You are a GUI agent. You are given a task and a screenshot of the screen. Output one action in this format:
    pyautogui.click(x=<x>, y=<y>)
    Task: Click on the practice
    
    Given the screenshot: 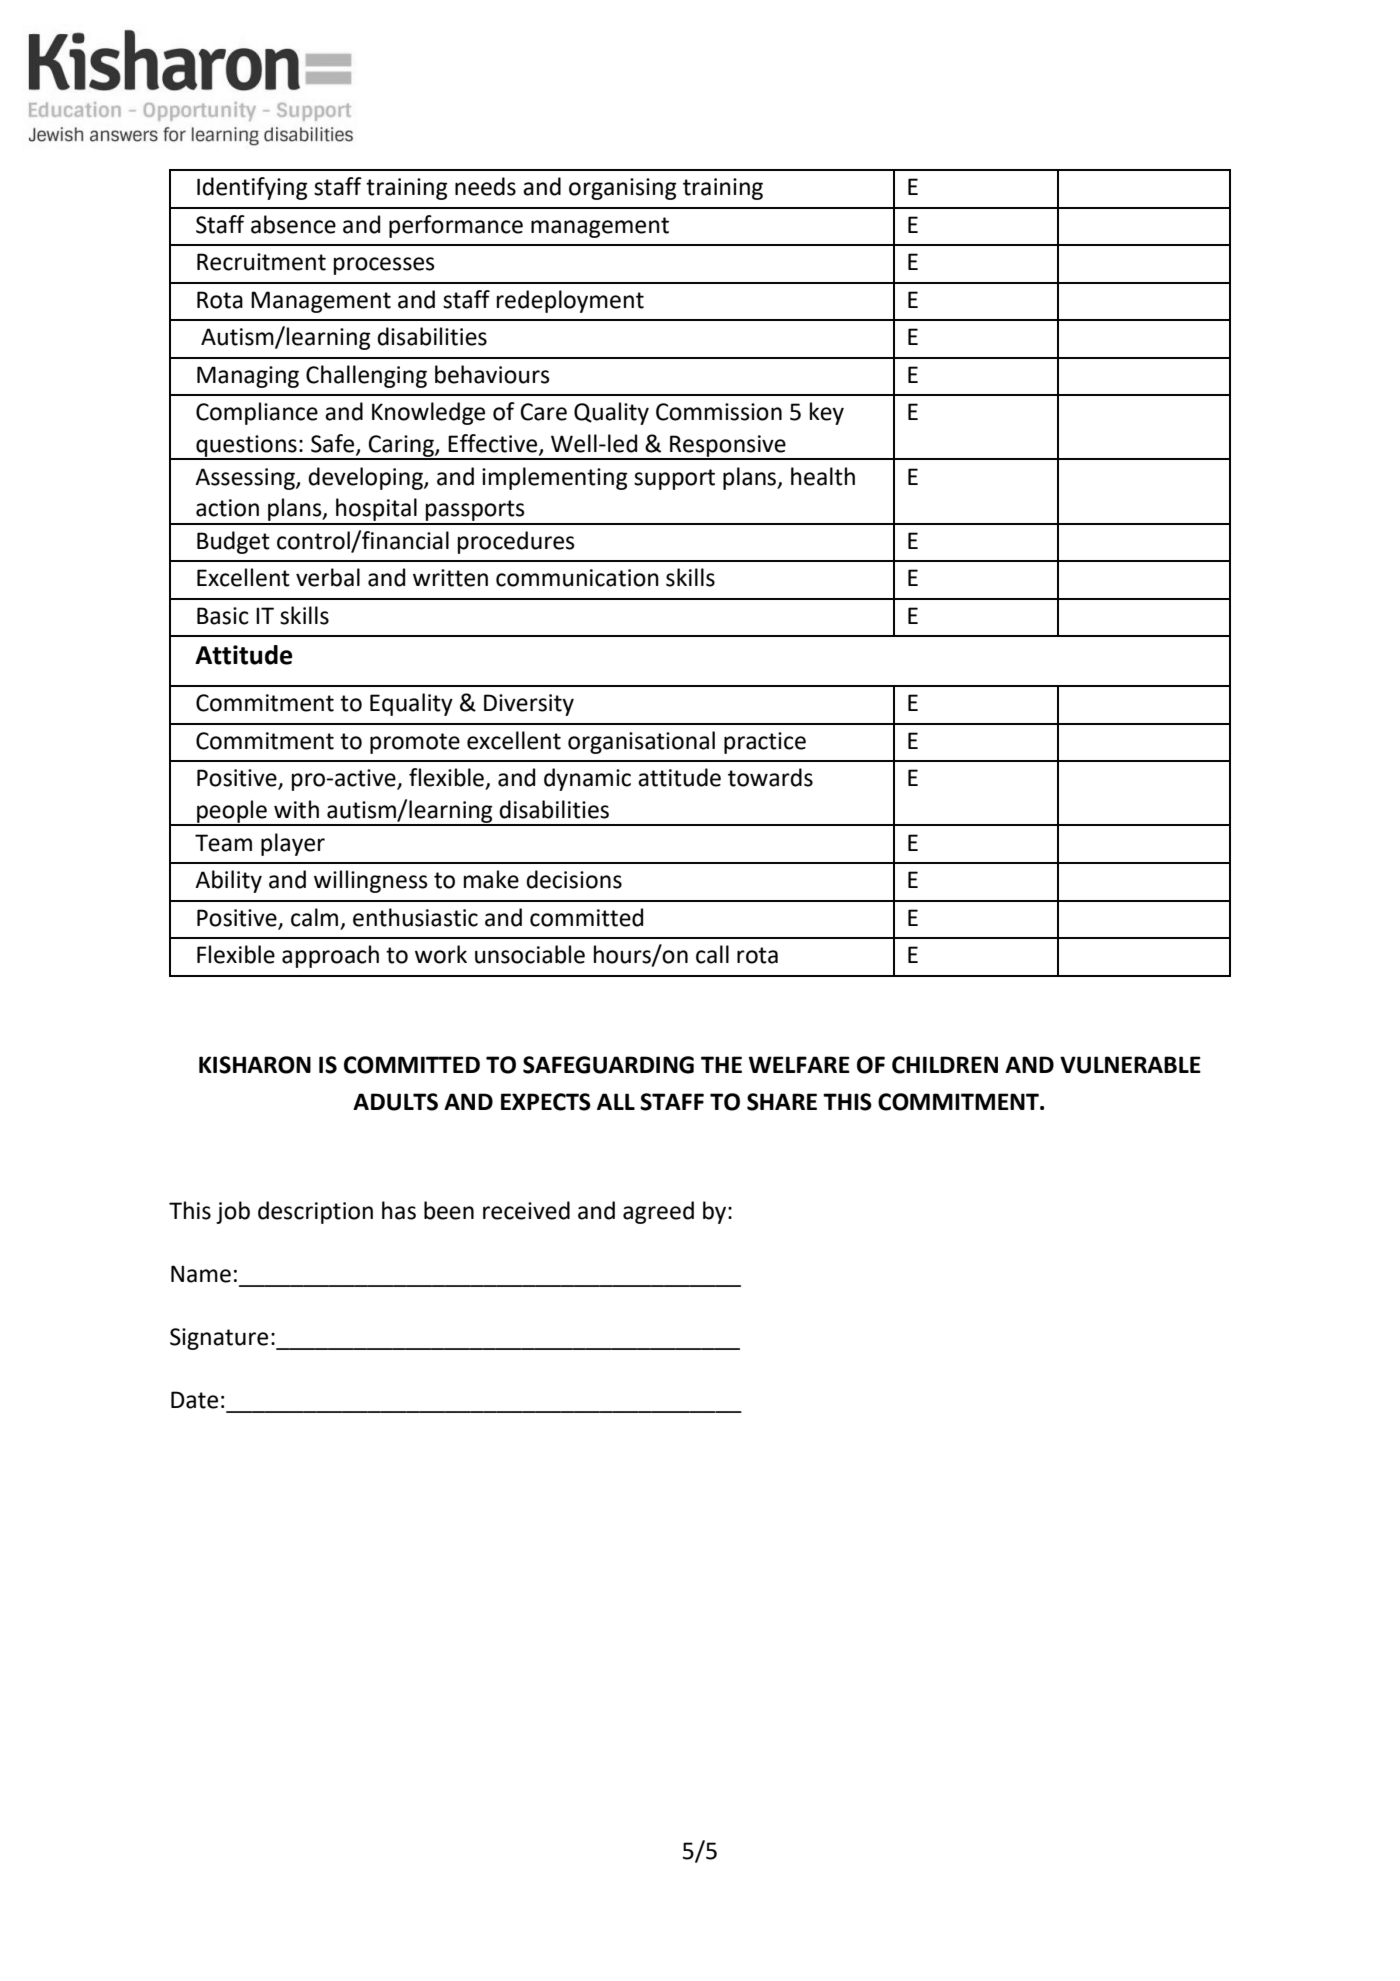 What is the action you would take?
    pyautogui.click(x=765, y=743)
